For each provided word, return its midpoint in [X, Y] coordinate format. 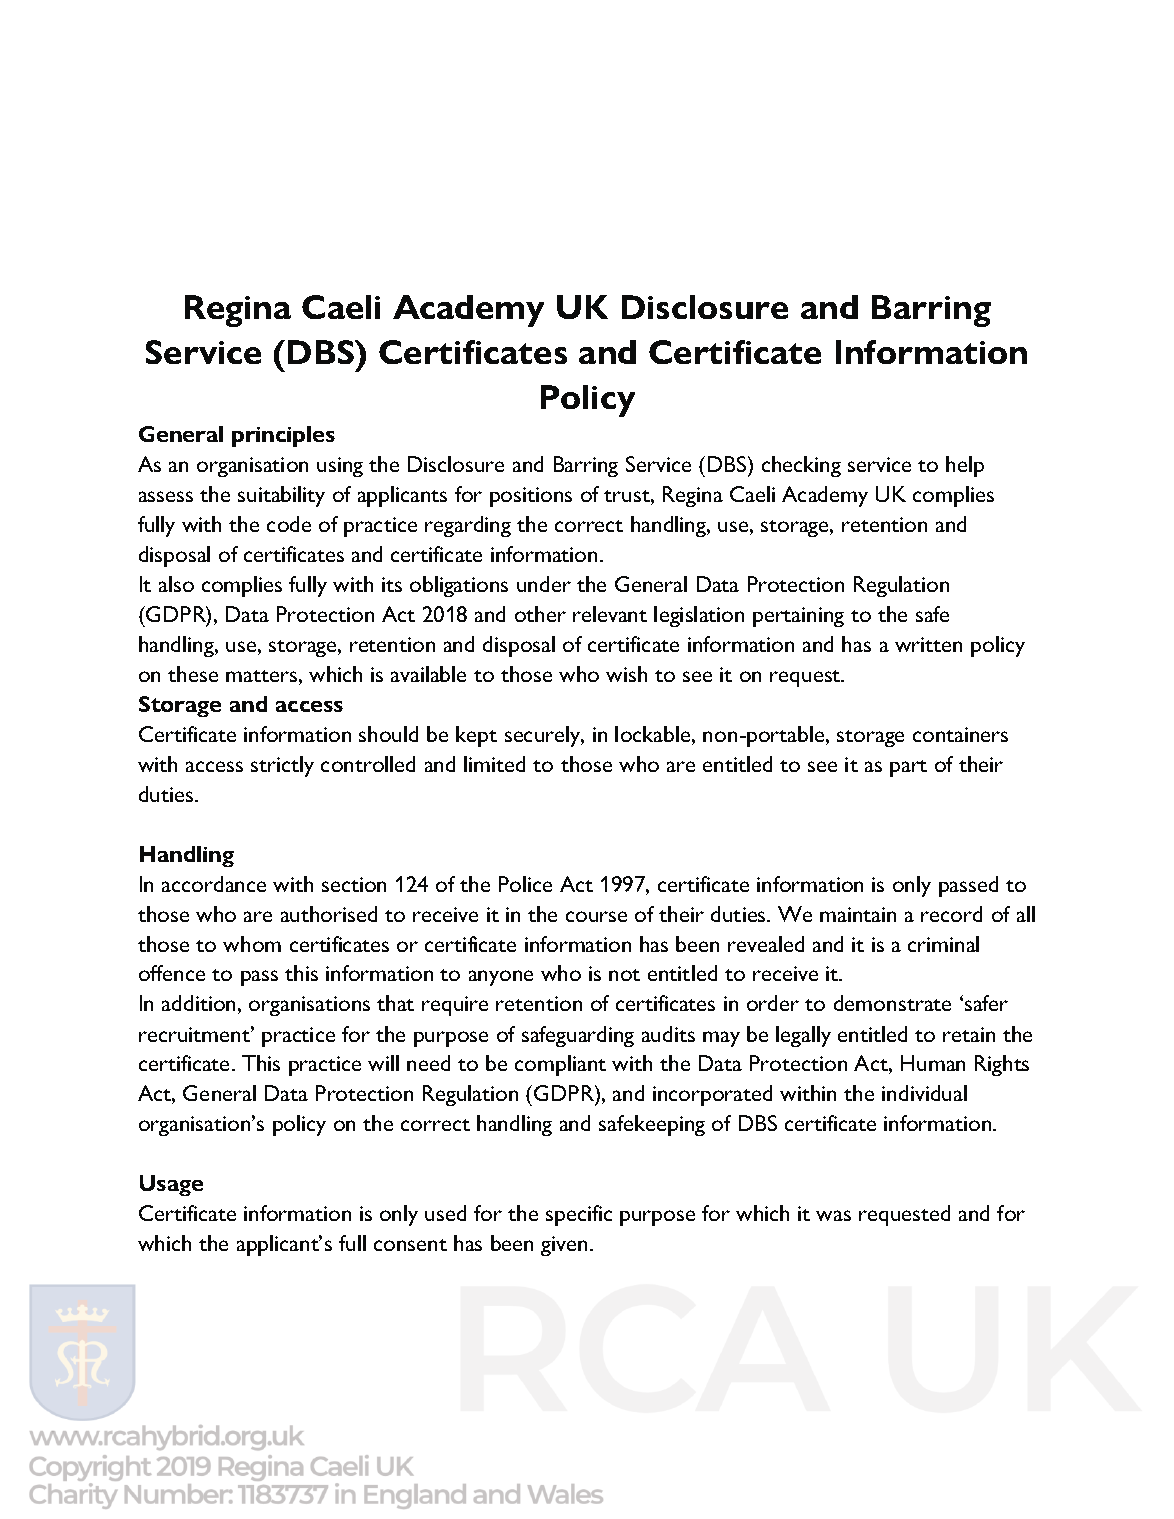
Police [525, 884]
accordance [214, 884]
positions [531, 497]
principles [283, 436]
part [908, 768]
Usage [171, 1185]
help [965, 466]
